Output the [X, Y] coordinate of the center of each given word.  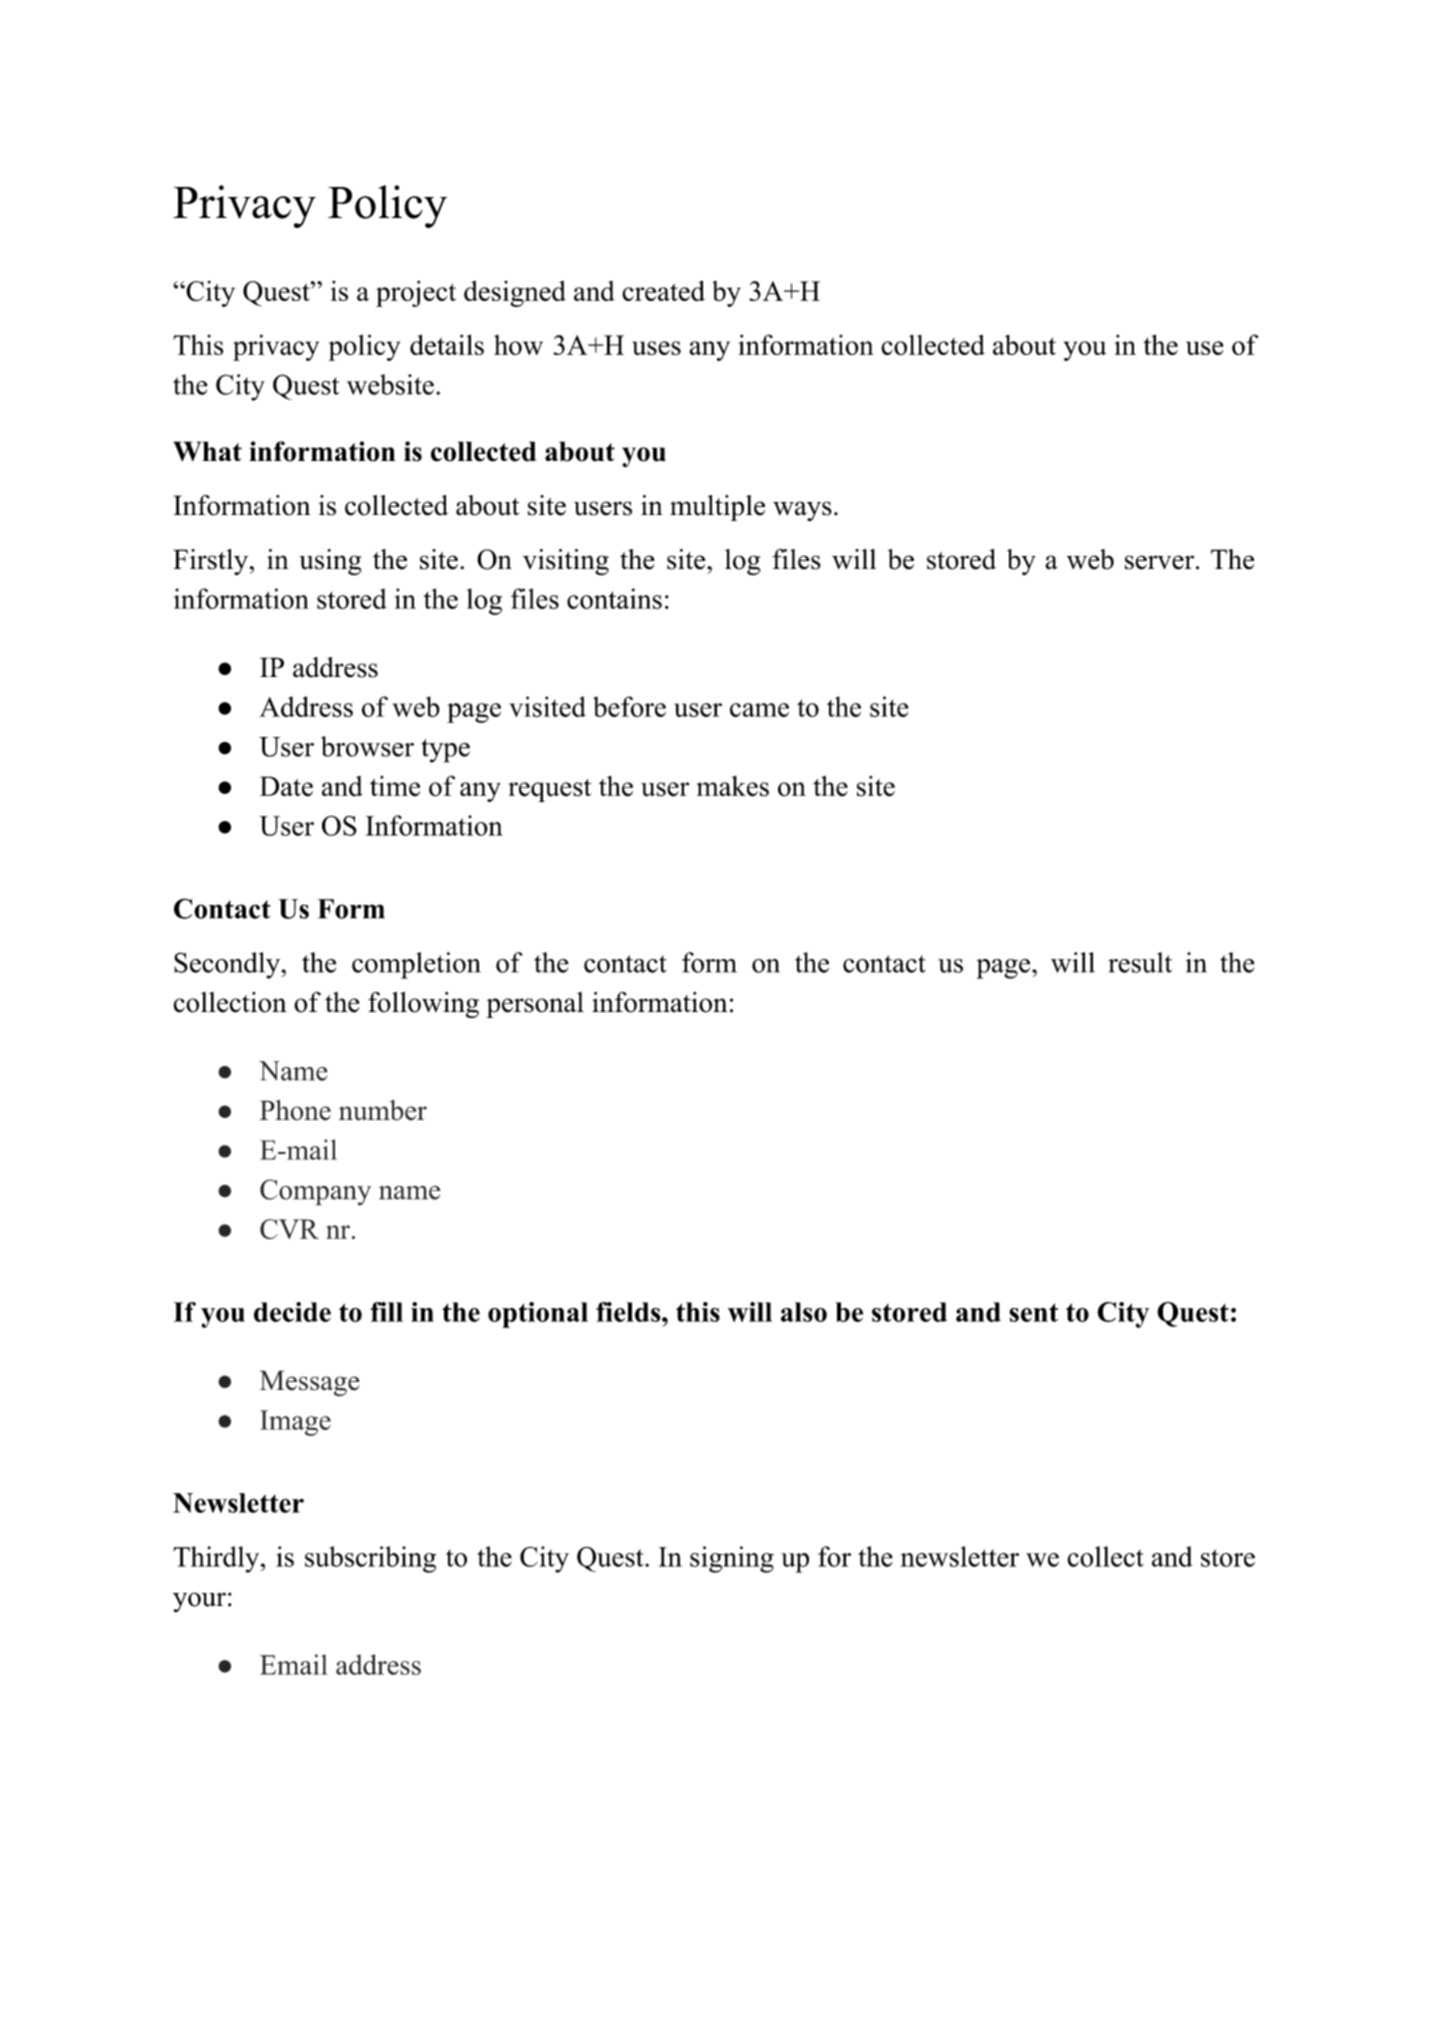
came [759, 710]
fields [628, 1312]
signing [732, 1559]
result [1140, 962]
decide [292, 1312]
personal [535, 1005]
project [416, 293]
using [330, 562]
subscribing [370, 1559]
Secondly [228, 965]
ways [802, 511]
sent [1033, 1312]
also [804, 1312]
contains [614, 598]
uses [656, 348]
